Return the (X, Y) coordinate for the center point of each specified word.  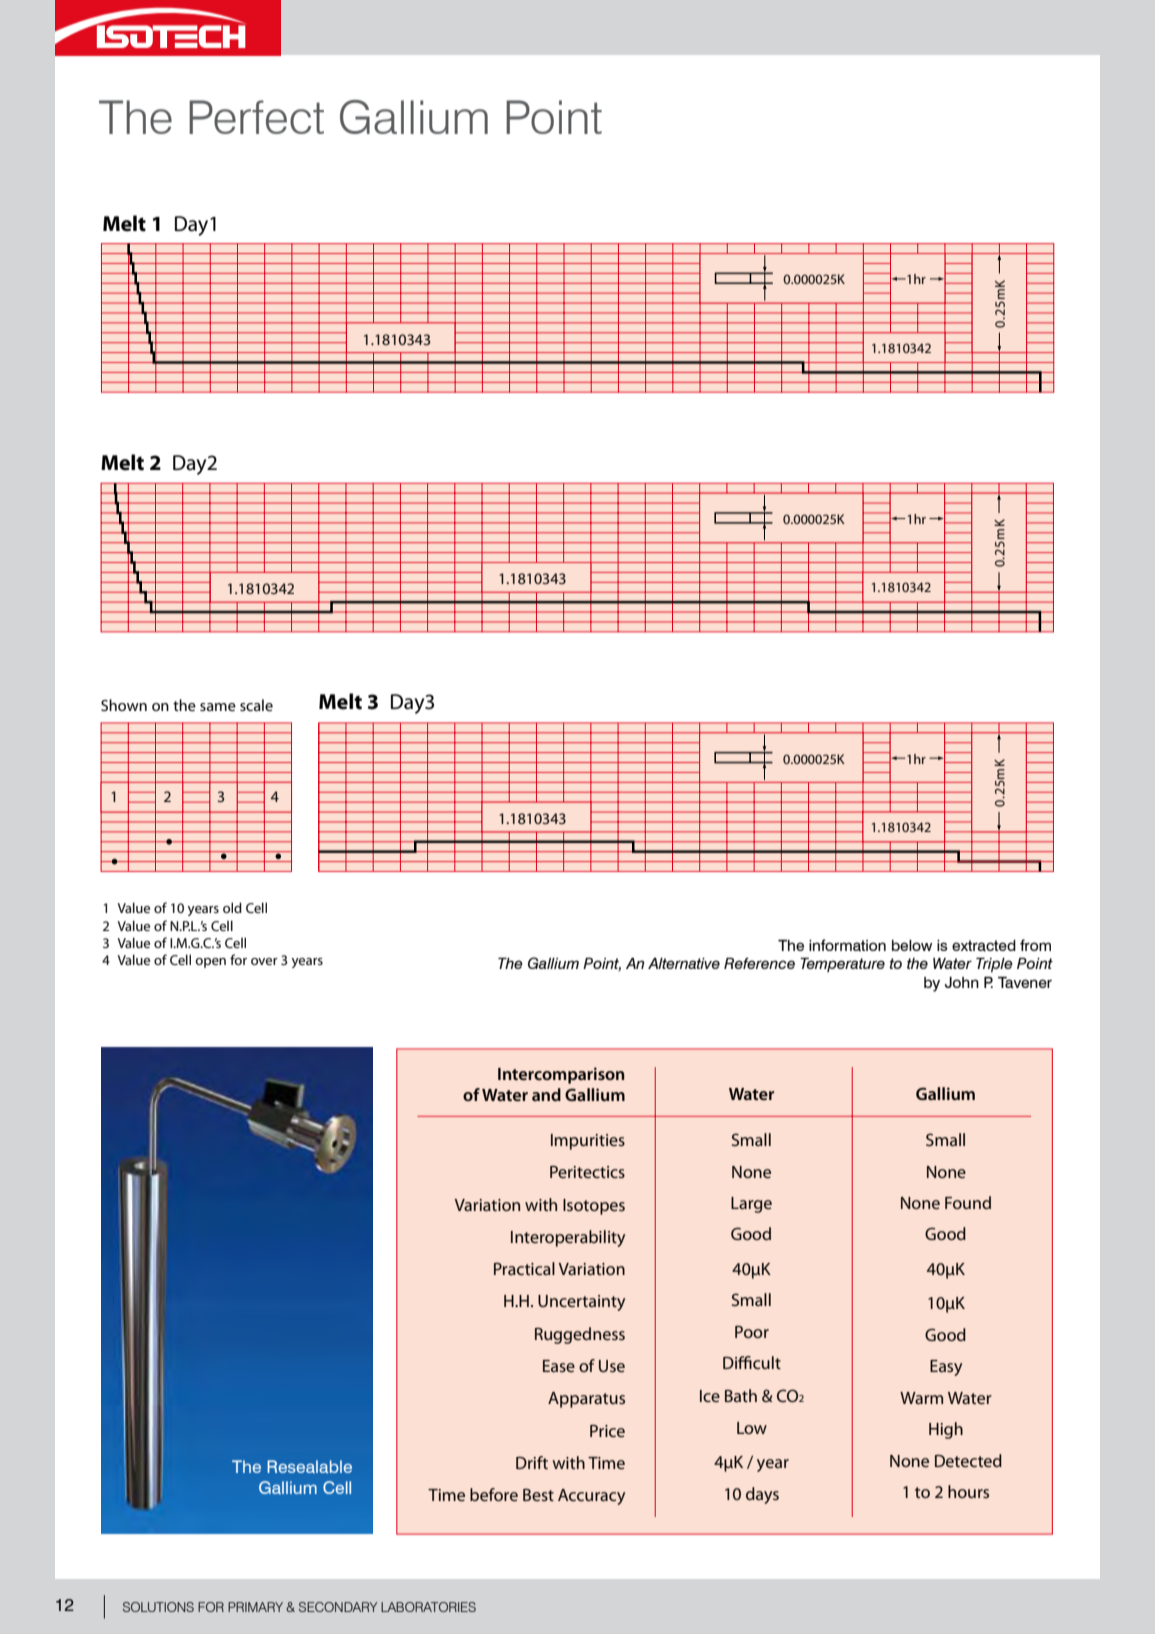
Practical (524, 1268)
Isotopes (594, 1207)
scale (256, 705)
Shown (124, 705)
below (912, 945)
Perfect (256, 117)
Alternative (684, 963)
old (232, 907)
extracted (984, 946)
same (218, 707)
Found (968, 1202)
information (847, 945)
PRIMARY (255, 1607)
